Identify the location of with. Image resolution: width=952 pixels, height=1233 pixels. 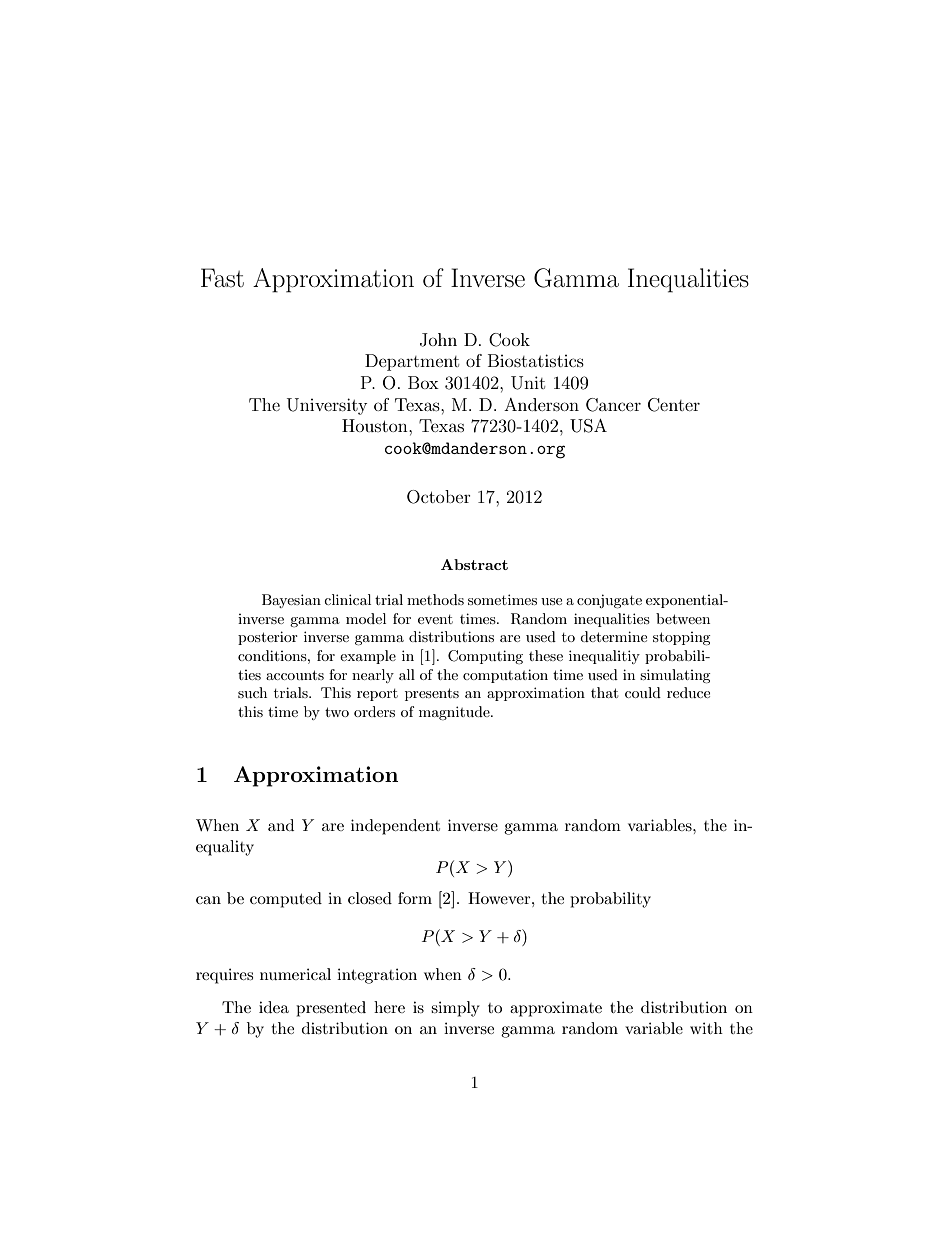
(706, 1028).
